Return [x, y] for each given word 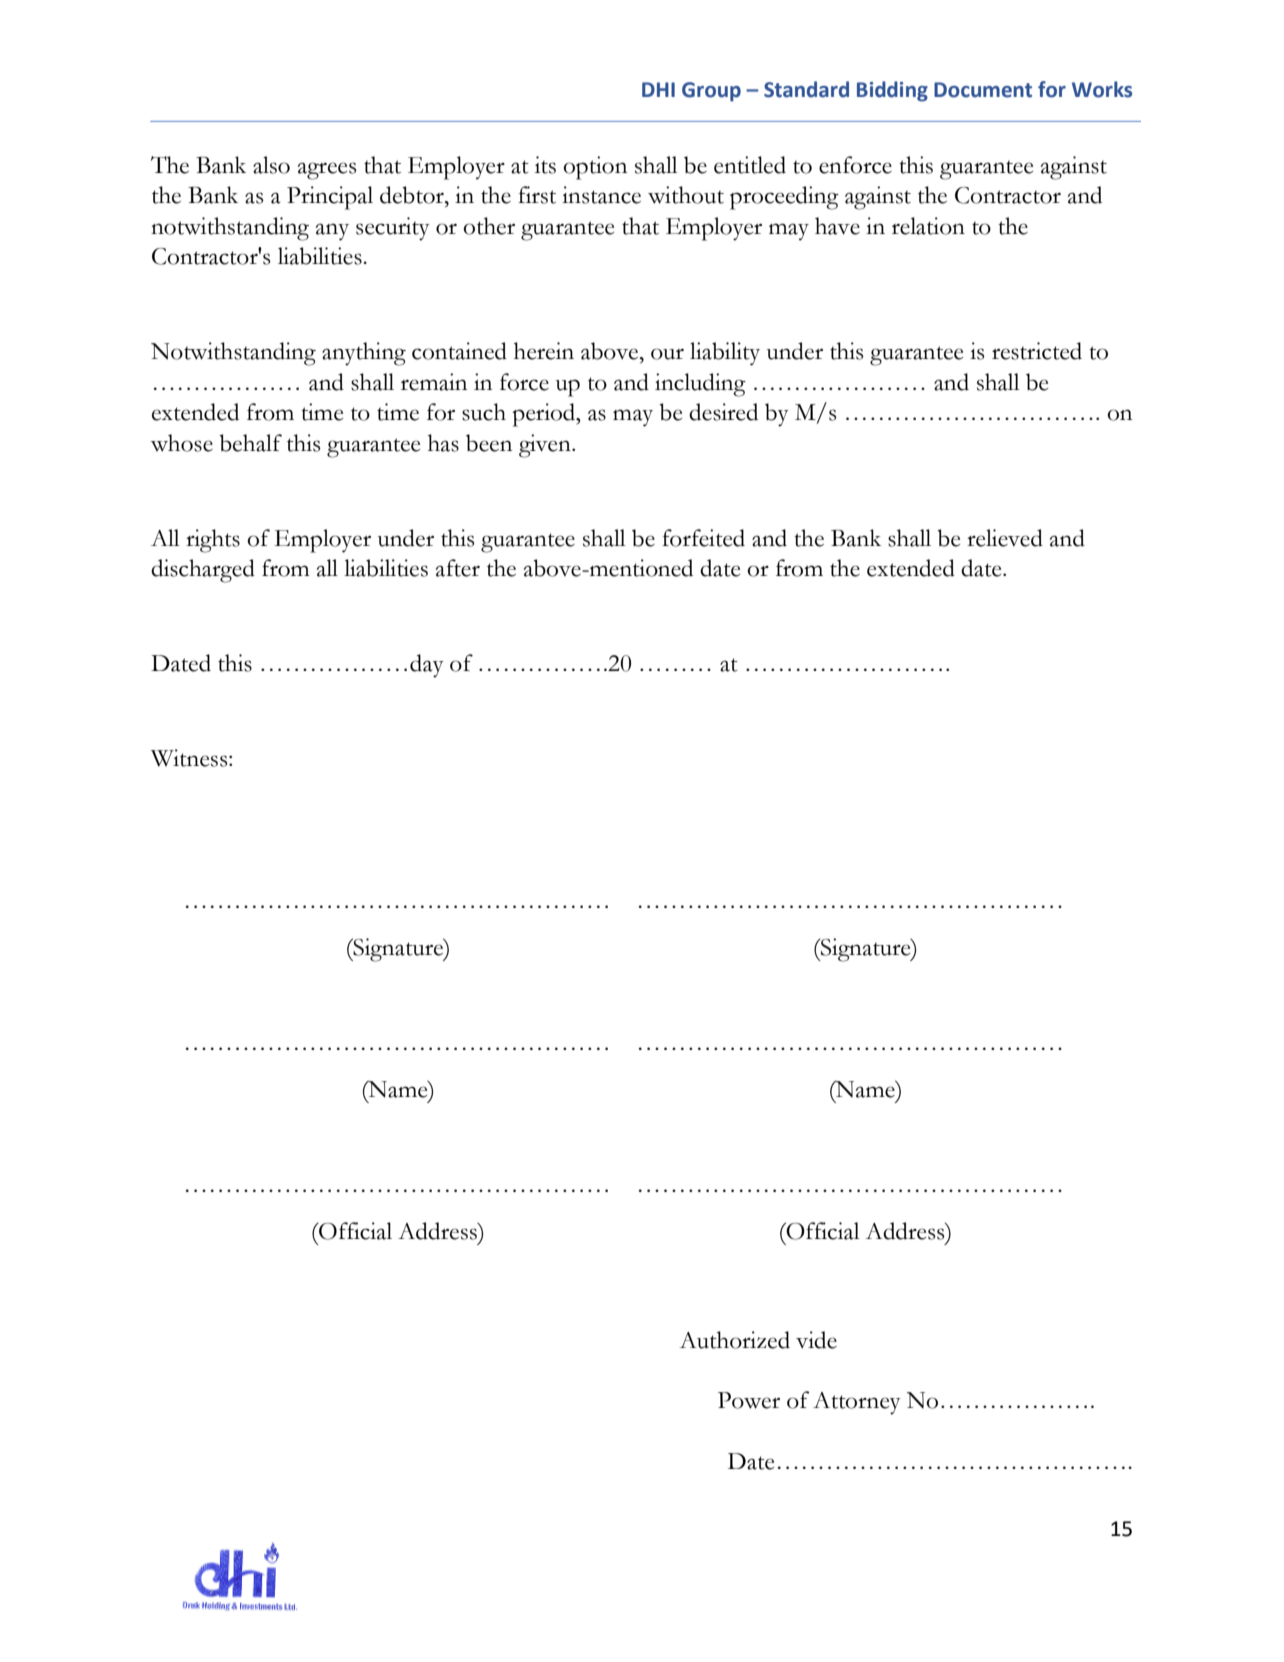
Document [983, 90]
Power [749, 1400]
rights [213, 541]
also [271, 165]
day [427, 666]
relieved [1005, 538]
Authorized [734, 1340]
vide [816, 1340]
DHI [658, 89]
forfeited [703, 538]
